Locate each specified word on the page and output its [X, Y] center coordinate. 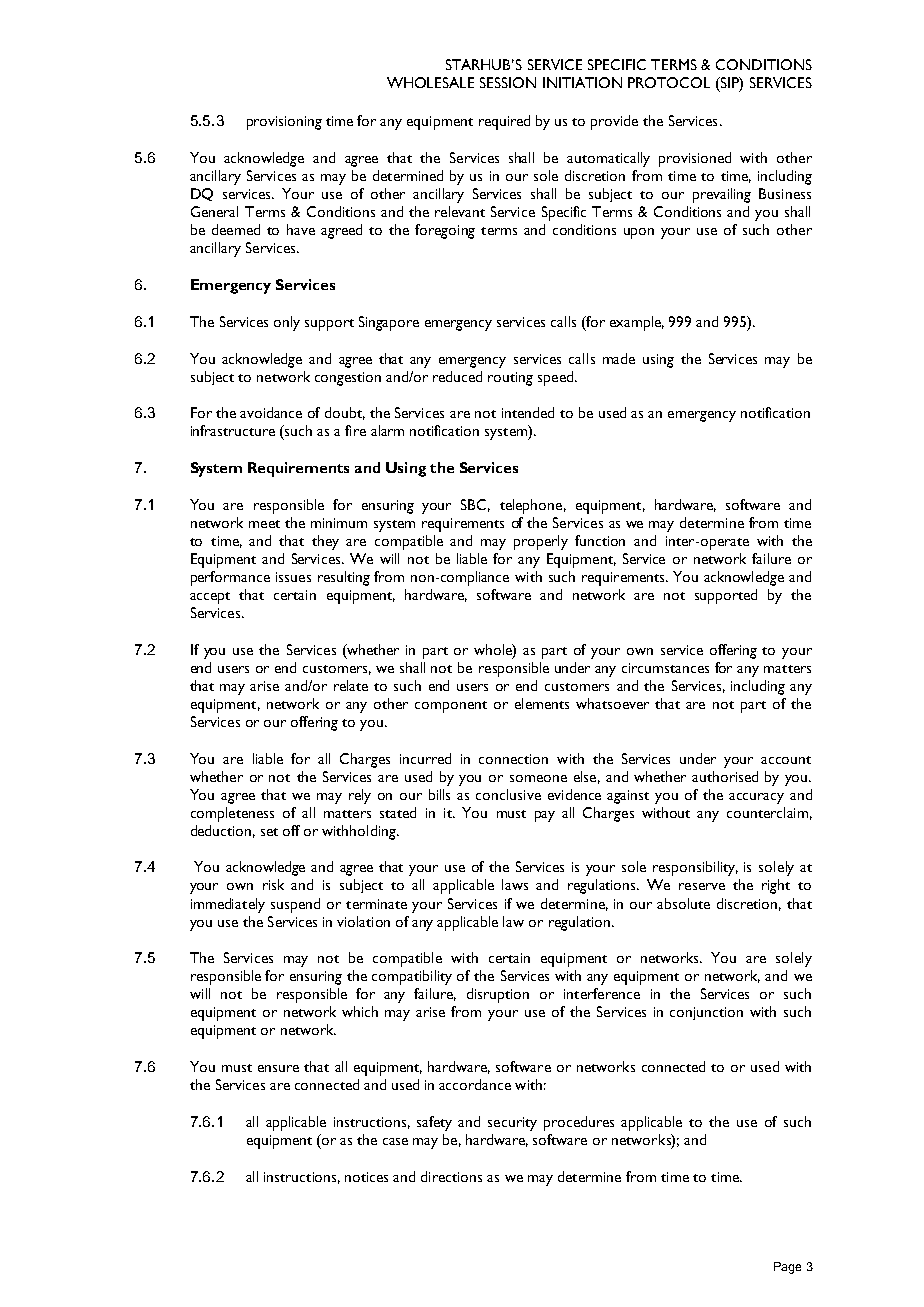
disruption [498, 995]
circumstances [665, 668]
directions [451, 1176]
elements [542, 703]
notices [366, 1177]
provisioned [695, 159]
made [619, 358]
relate [351, 685]
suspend [295, 905]
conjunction [706, 1013]
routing [510, 379]
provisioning [284, 123]
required [504, 122]
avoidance [271, 412]
